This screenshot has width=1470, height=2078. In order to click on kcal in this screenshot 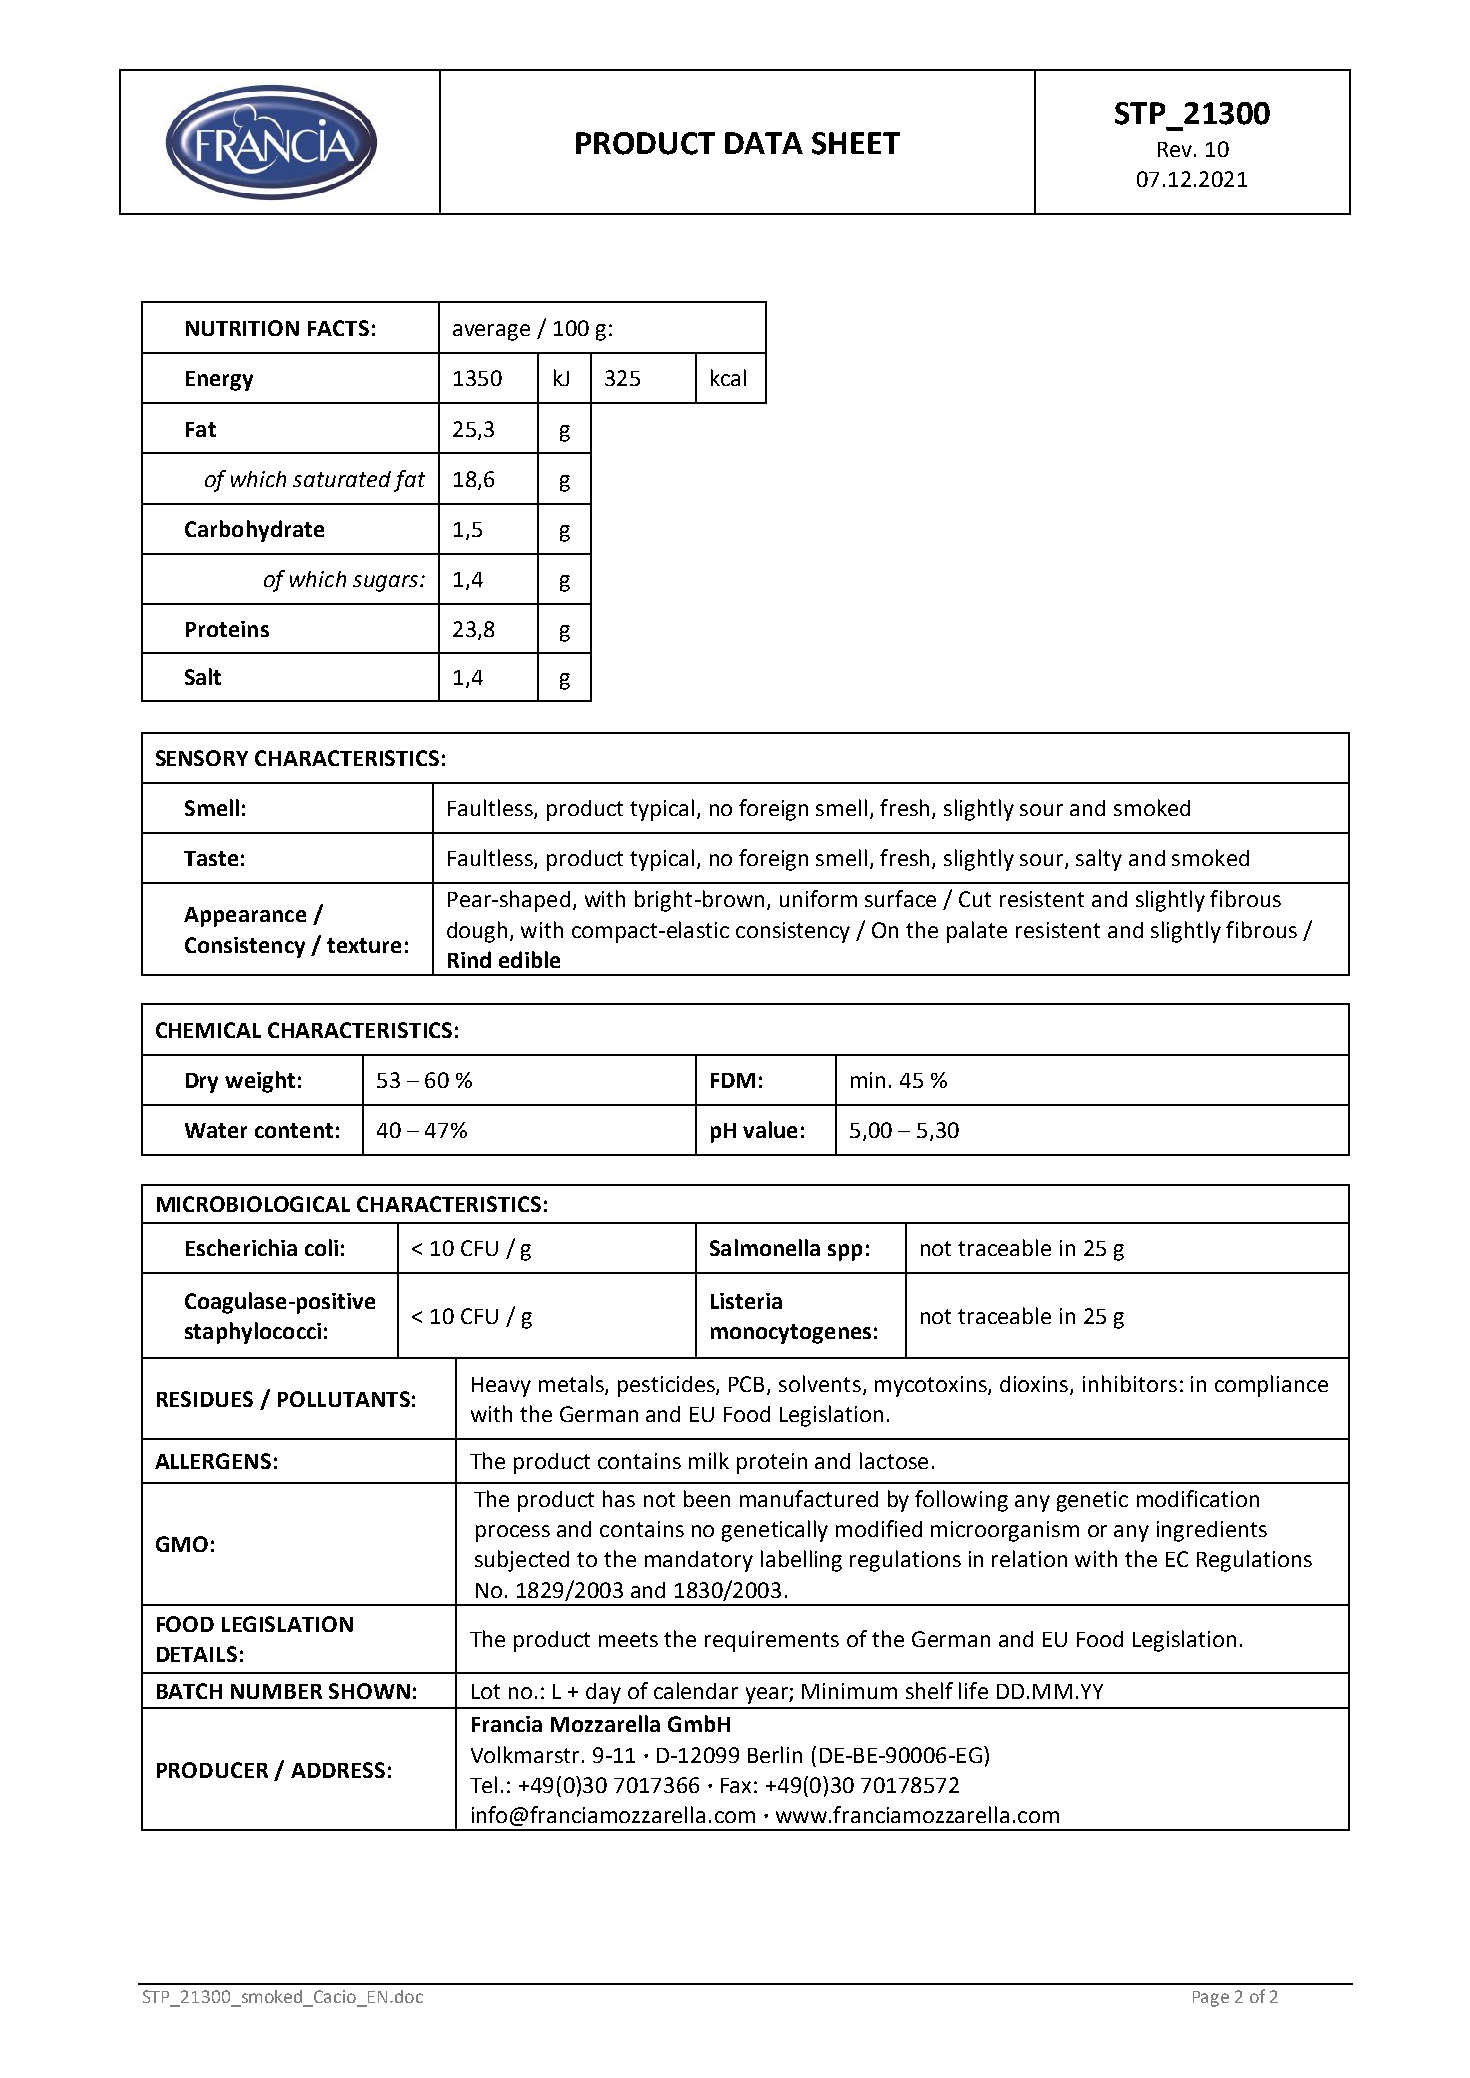, I will do `click(728, 377)`.
